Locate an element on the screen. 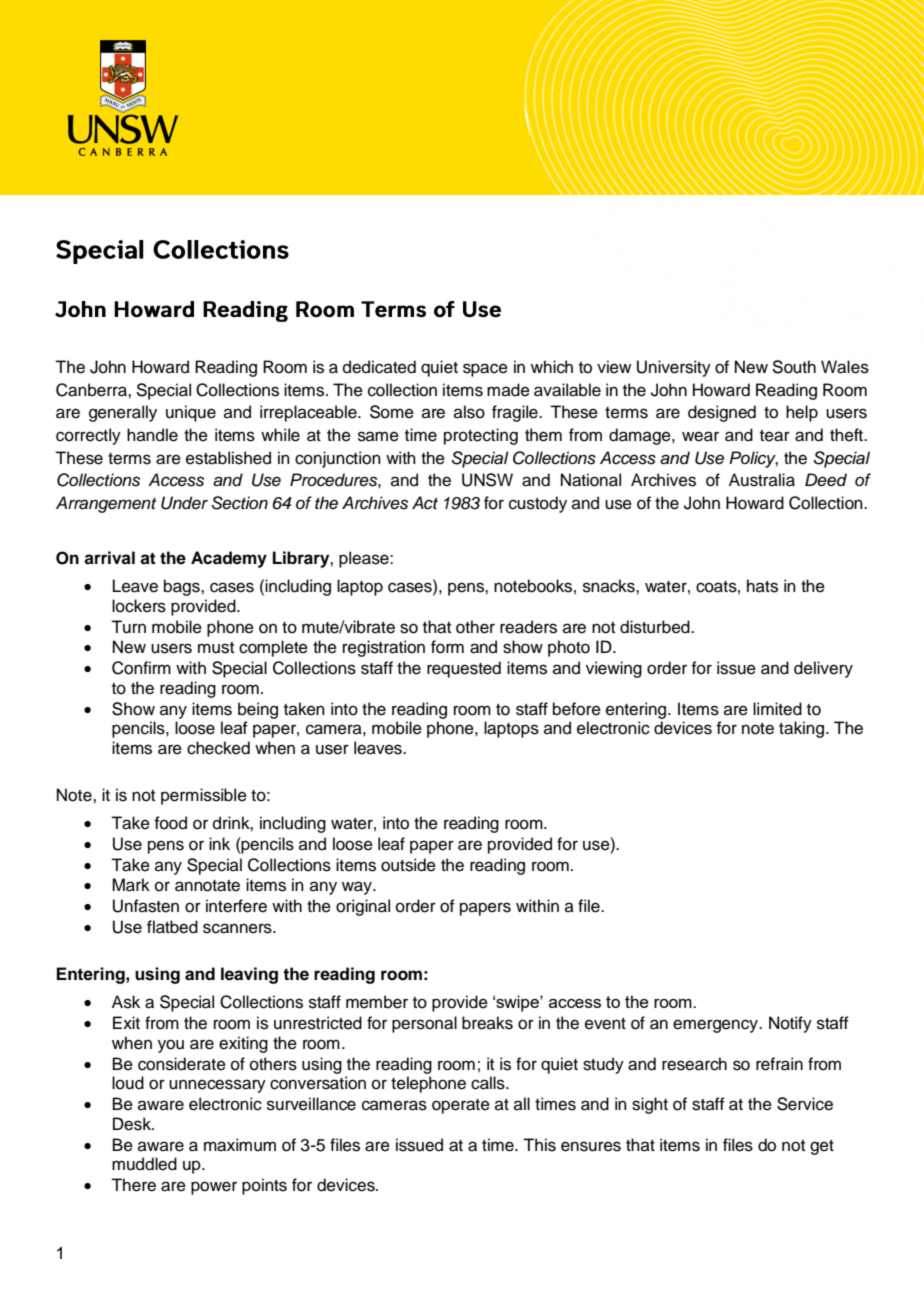  taking is located at coordinates (801, 729).
